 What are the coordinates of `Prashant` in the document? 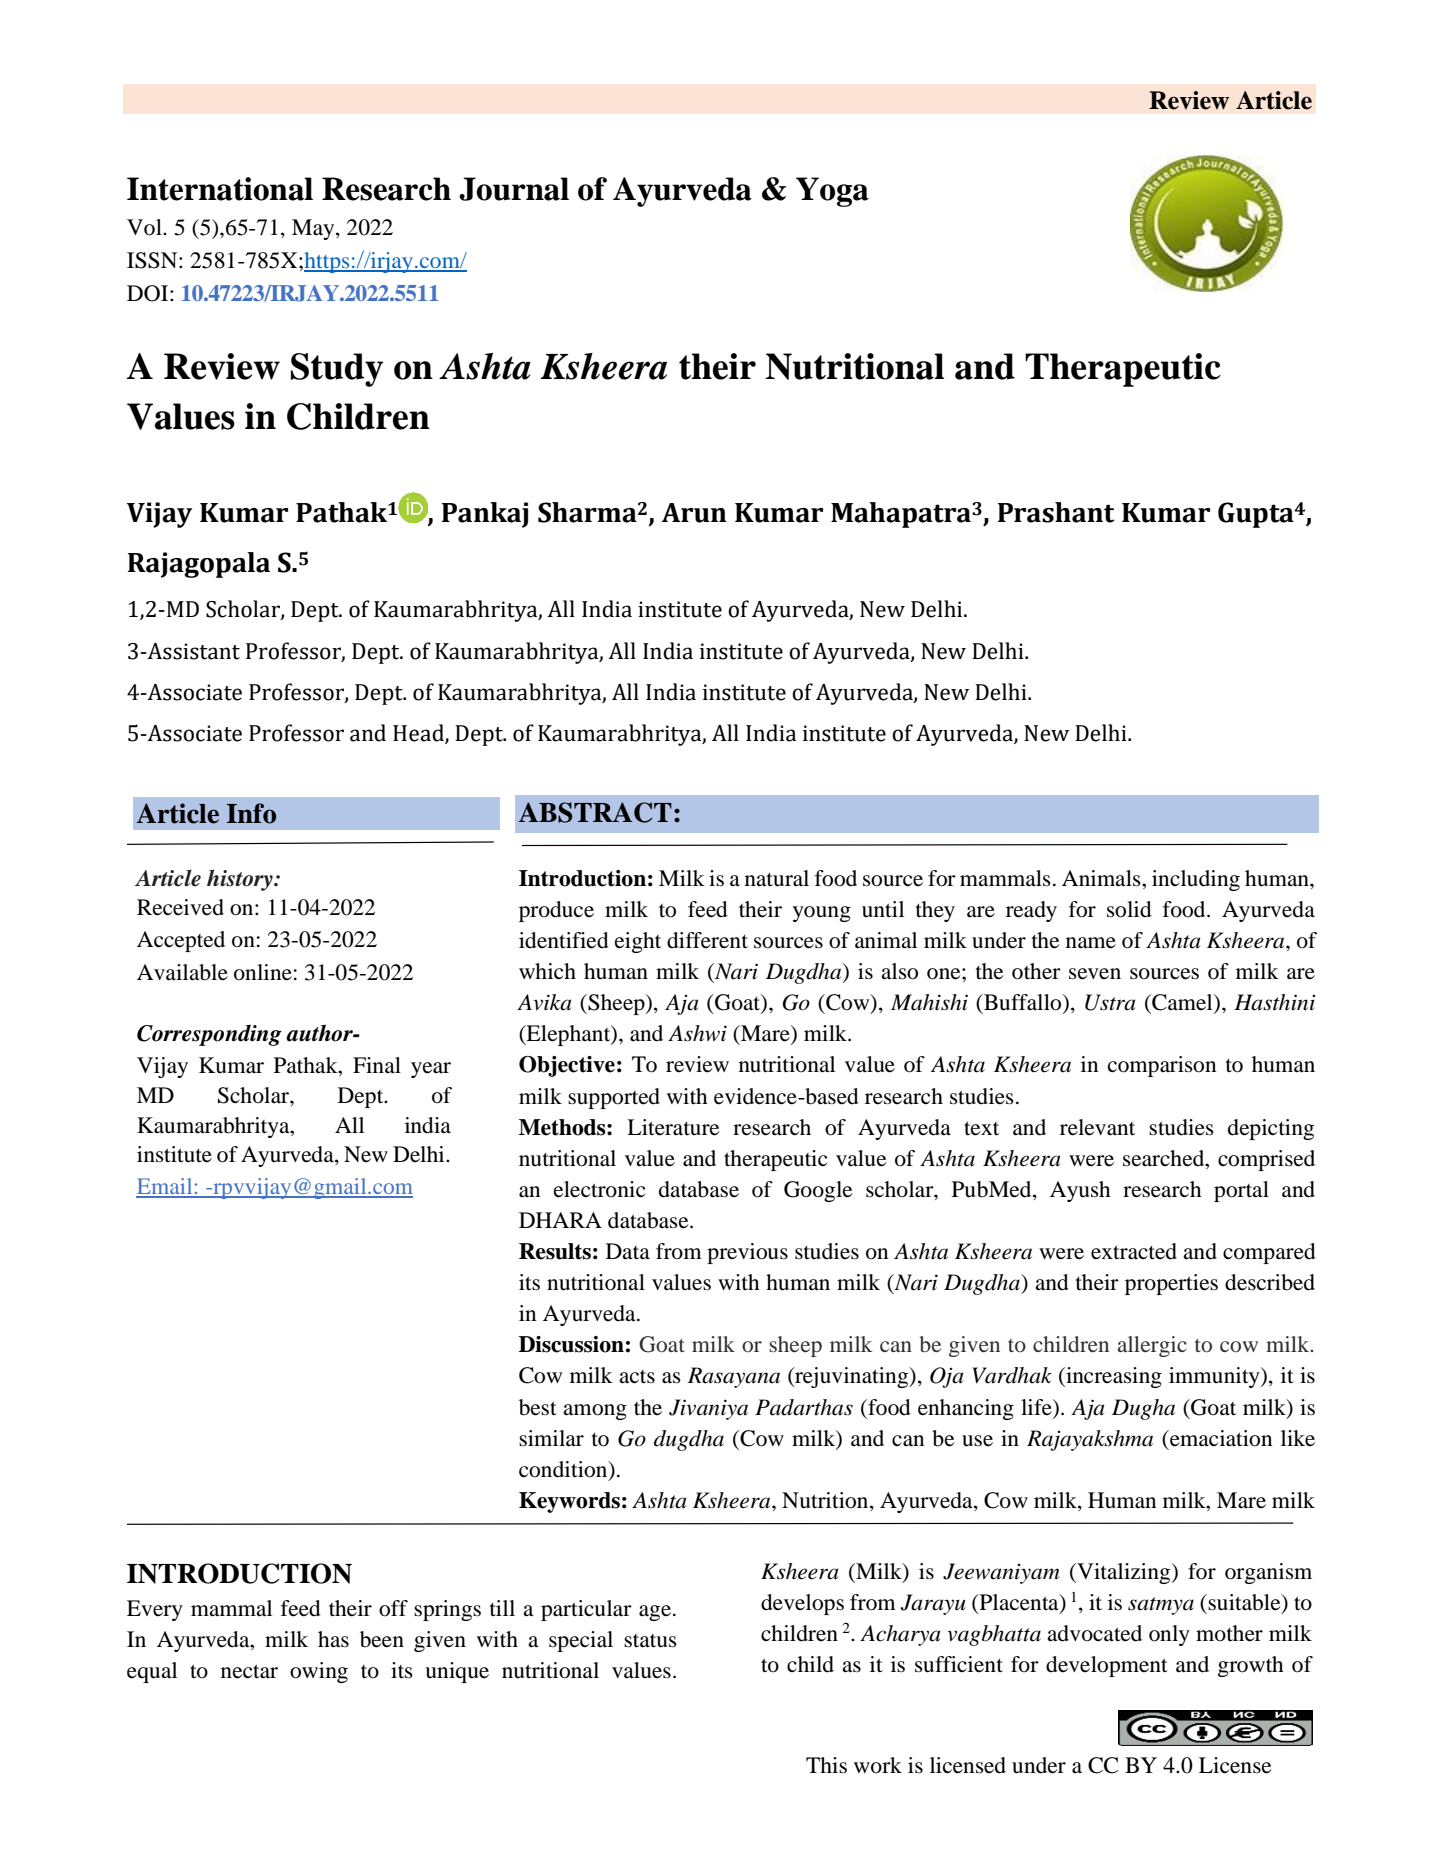 It's located at (1056, 512).
